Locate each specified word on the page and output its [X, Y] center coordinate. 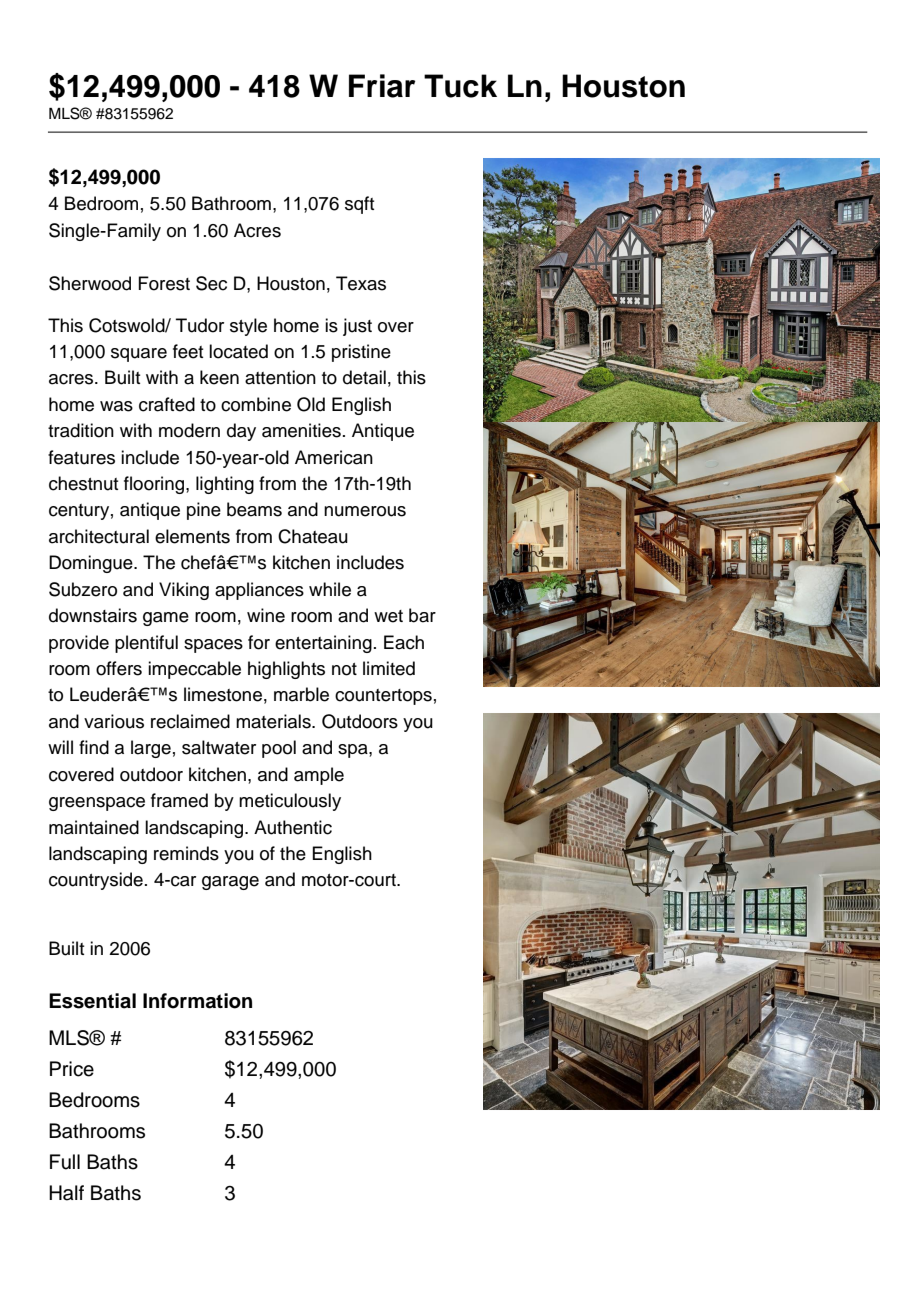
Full [65, 1162]
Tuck [460, 86]
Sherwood [90, 283]
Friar [382, 86]
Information [197, 1001]
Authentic [293, 827]
